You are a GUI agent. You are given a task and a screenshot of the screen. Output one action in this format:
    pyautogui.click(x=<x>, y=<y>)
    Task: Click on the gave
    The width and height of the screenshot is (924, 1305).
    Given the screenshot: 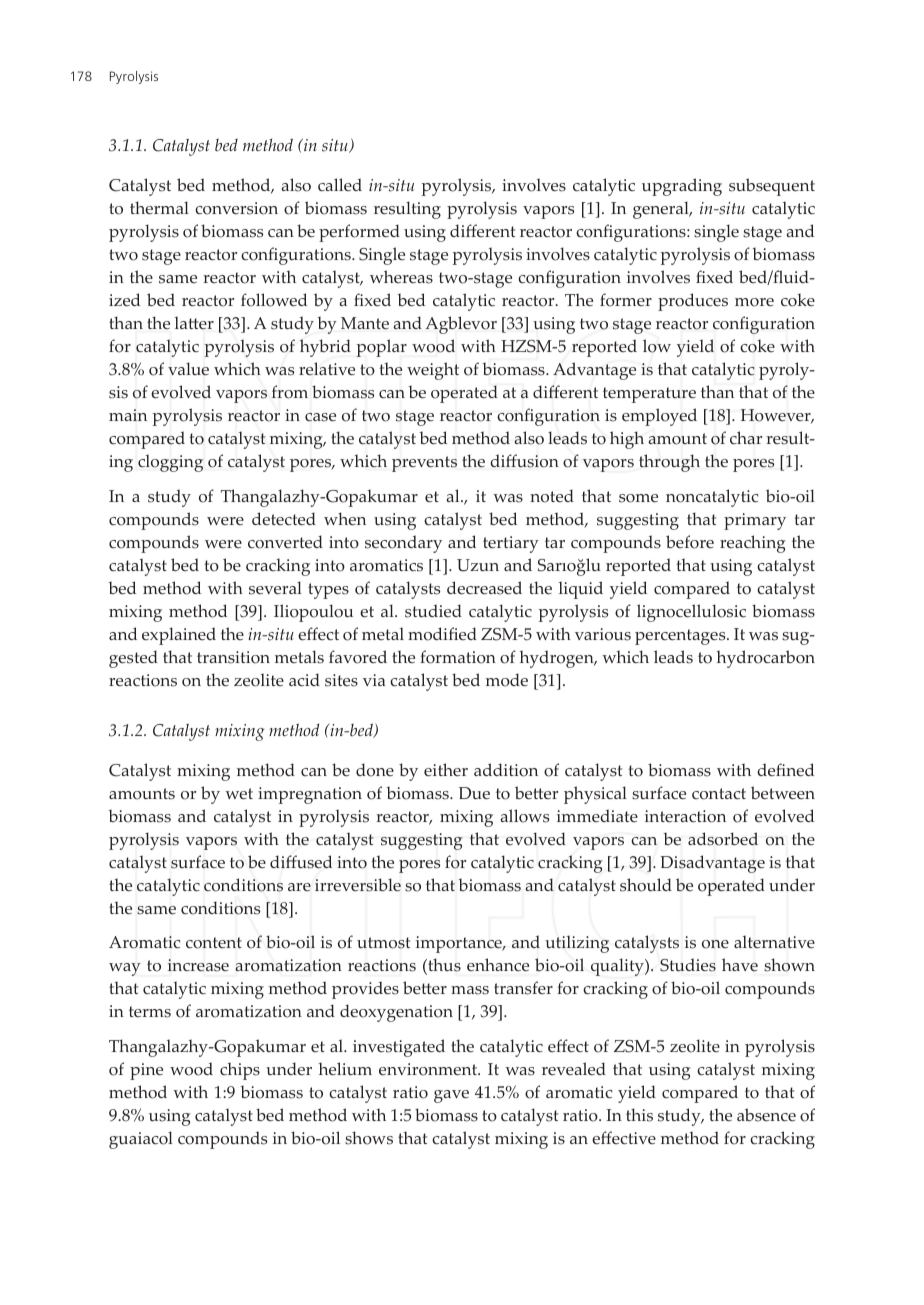 What is the action you would take?
    pyautogui.click(x=451, y=1096)
